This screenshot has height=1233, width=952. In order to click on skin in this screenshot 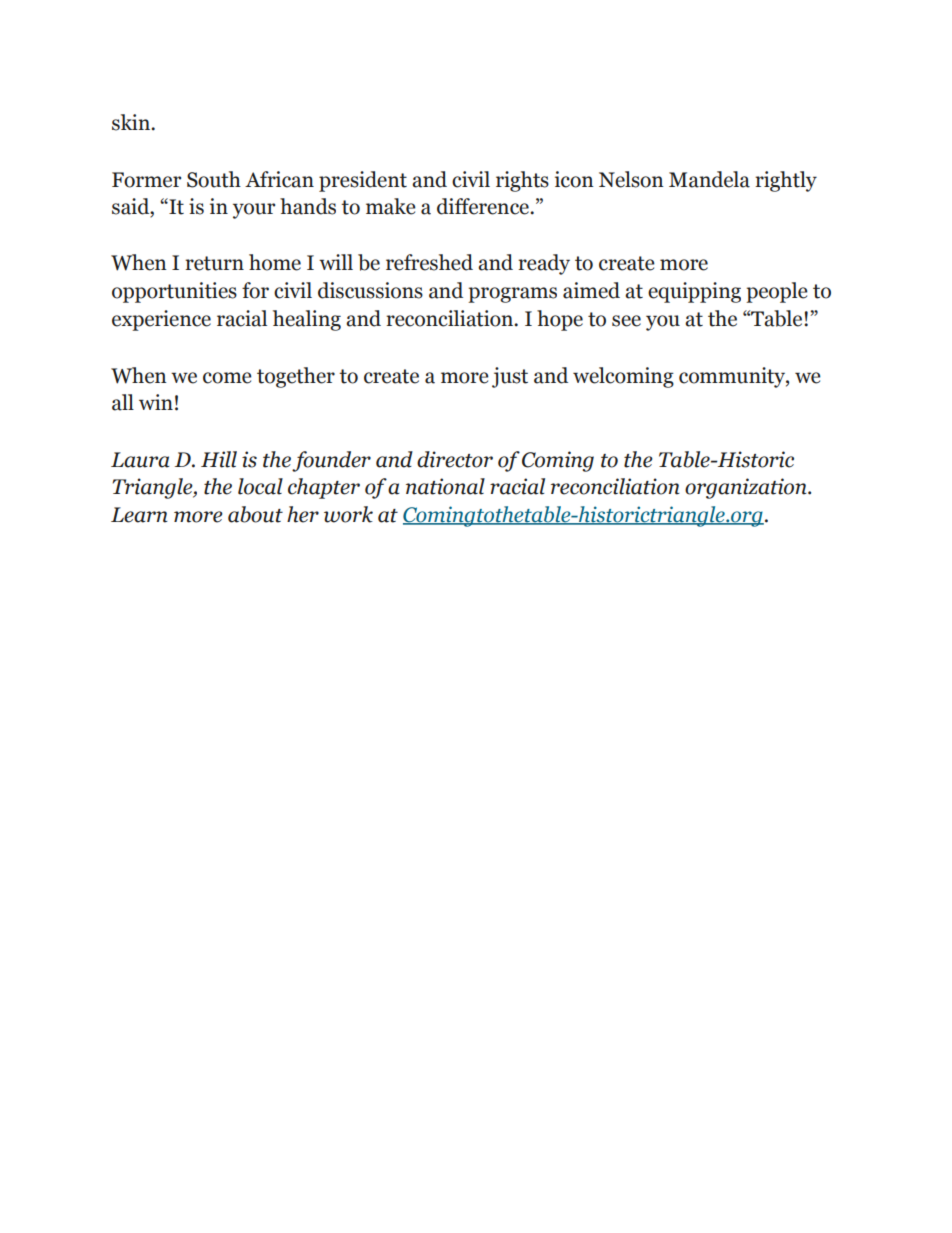, I will do `click(132, 122)`.
